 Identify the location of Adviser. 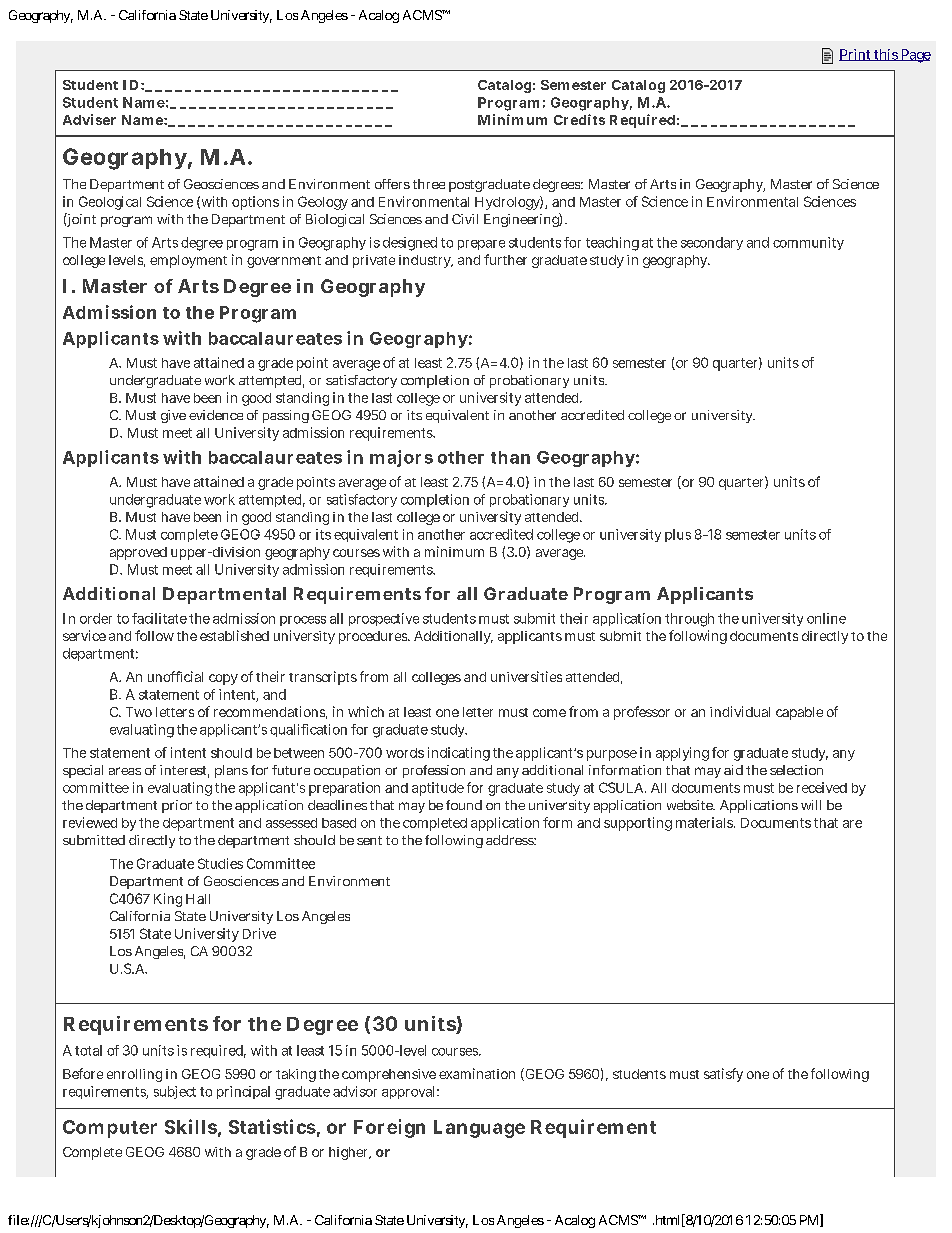
(89, 119).
